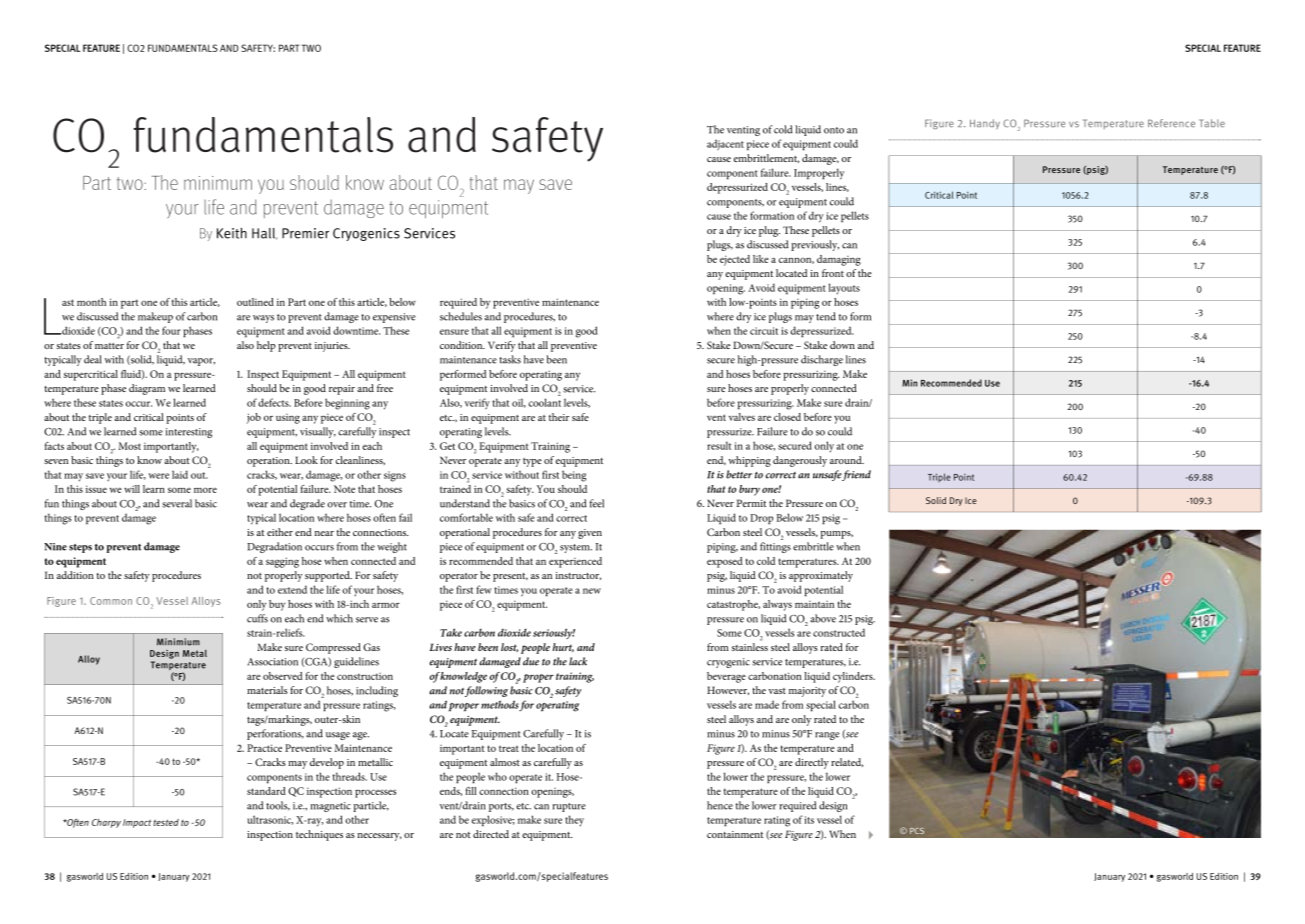  Describe the element at coordinates (985, 124) in the document. I see `Handy` at that location.
